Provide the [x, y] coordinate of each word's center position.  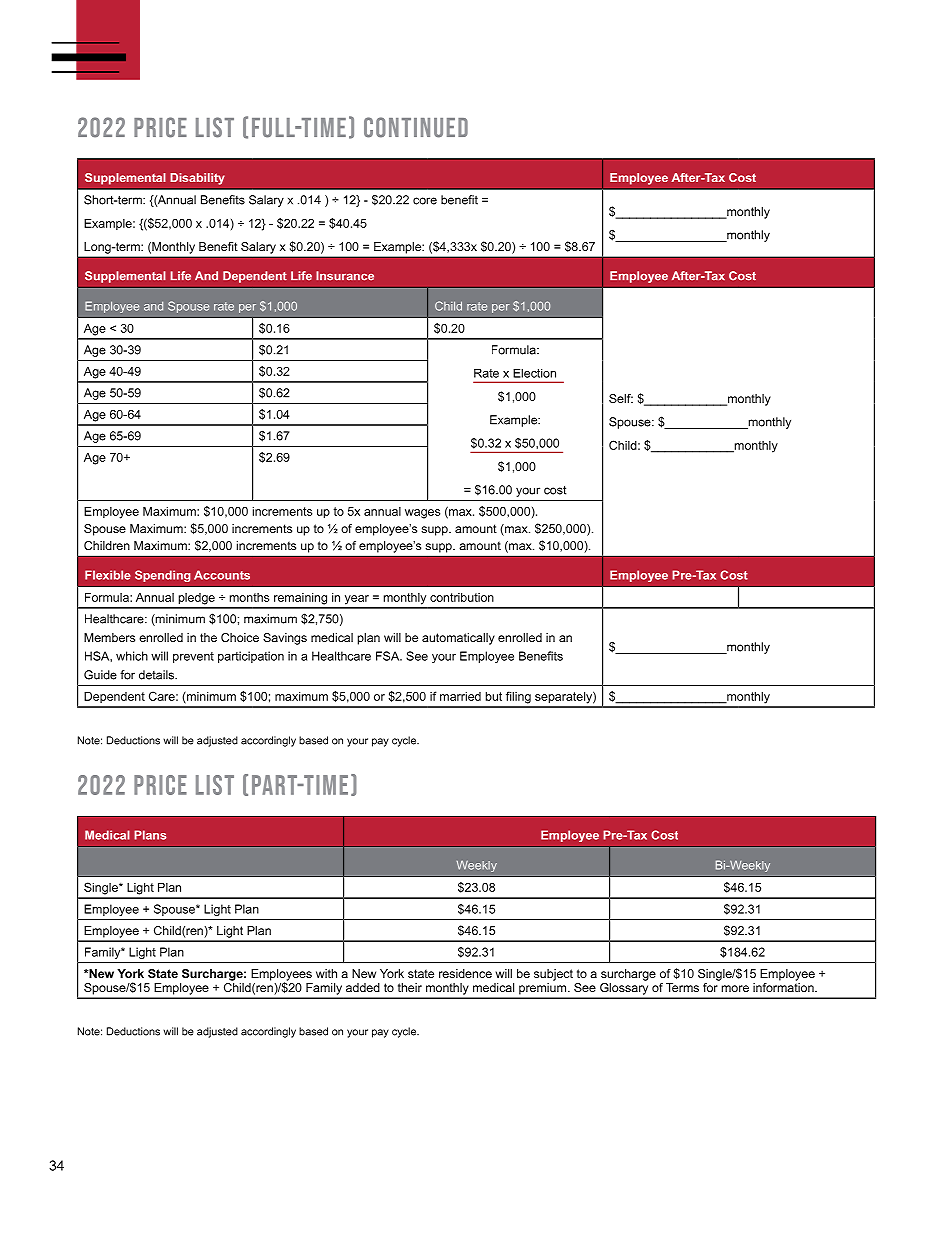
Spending [163, 576]
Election [534, 373]
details [157, 675]
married [460, 696]
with [326, 973]
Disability [197, 179]
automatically [458, 639]
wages [422, 514]
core [425, 201]
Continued [416, 127]
